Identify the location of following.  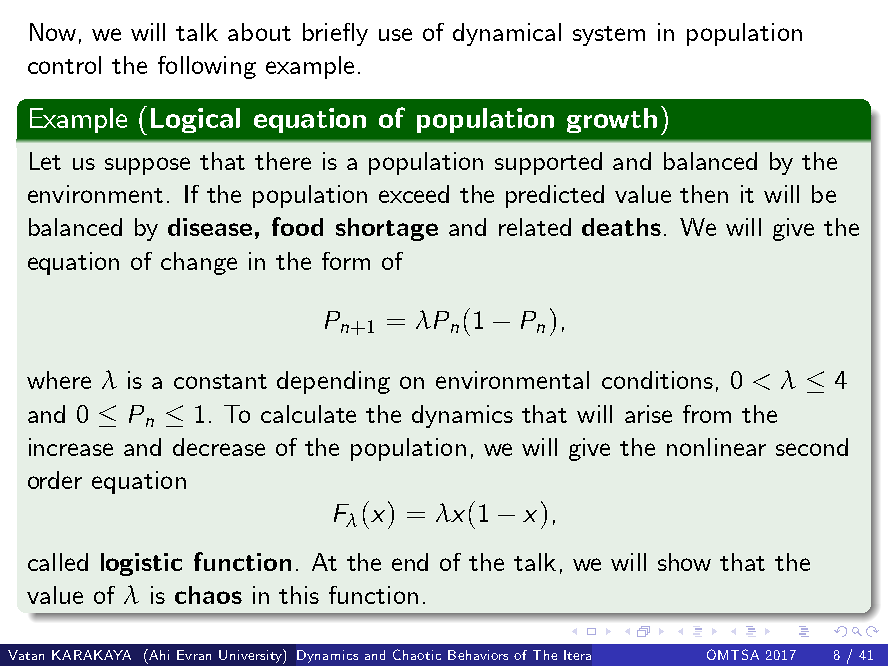
(207, 67).
